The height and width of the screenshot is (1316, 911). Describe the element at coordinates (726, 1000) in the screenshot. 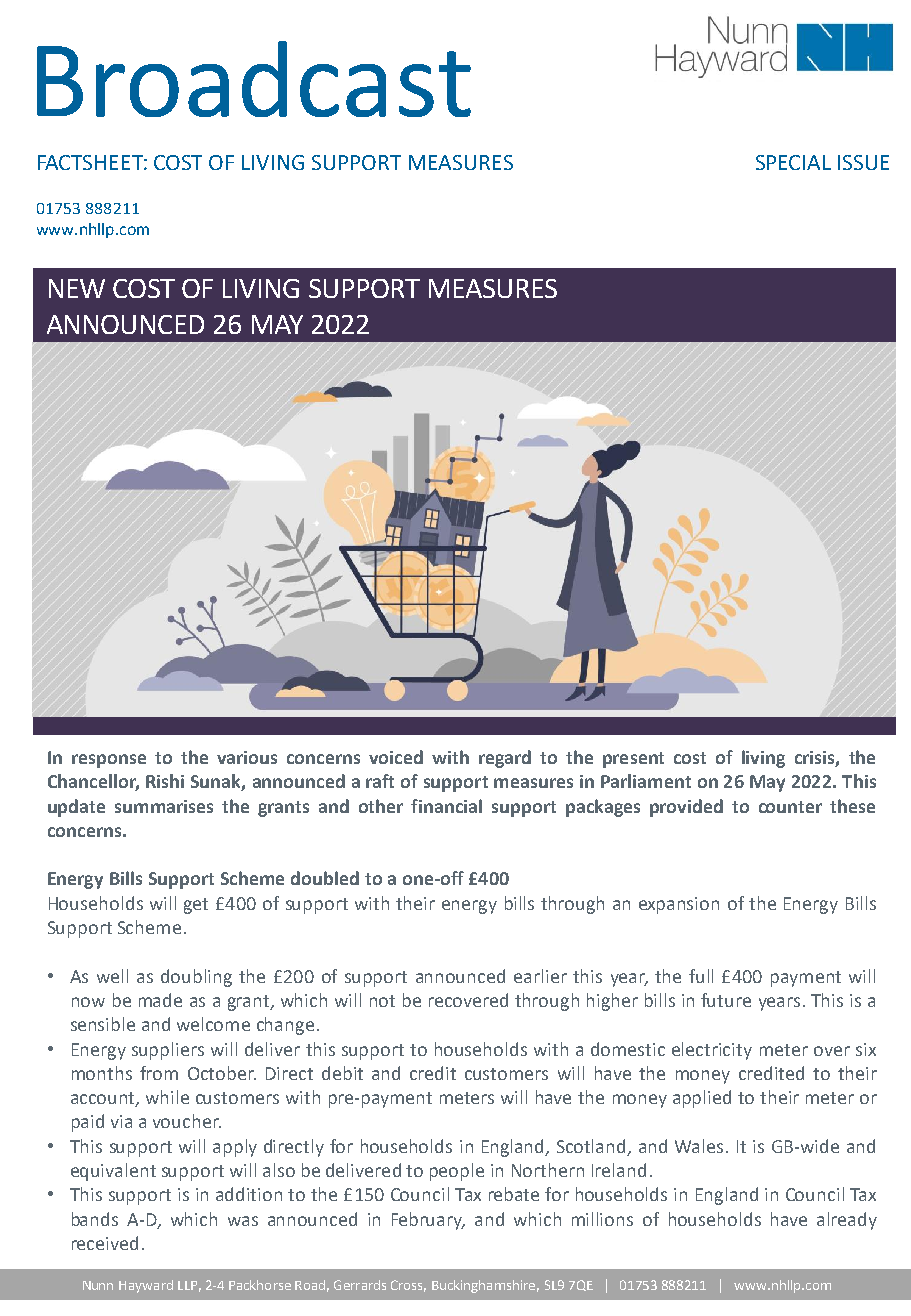

I see `future` at that location.
